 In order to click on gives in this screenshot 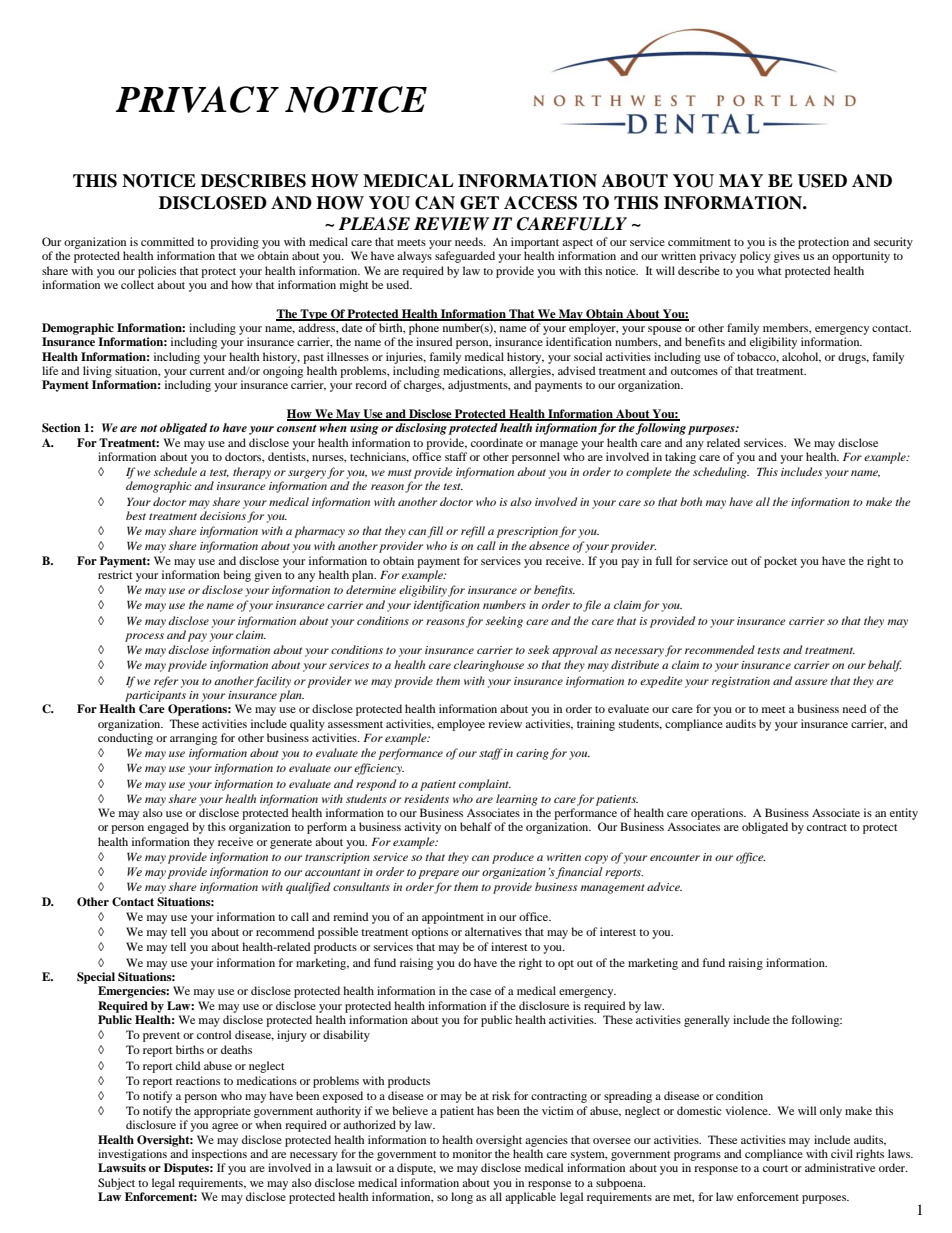, I will do `click(787, 257)`.
